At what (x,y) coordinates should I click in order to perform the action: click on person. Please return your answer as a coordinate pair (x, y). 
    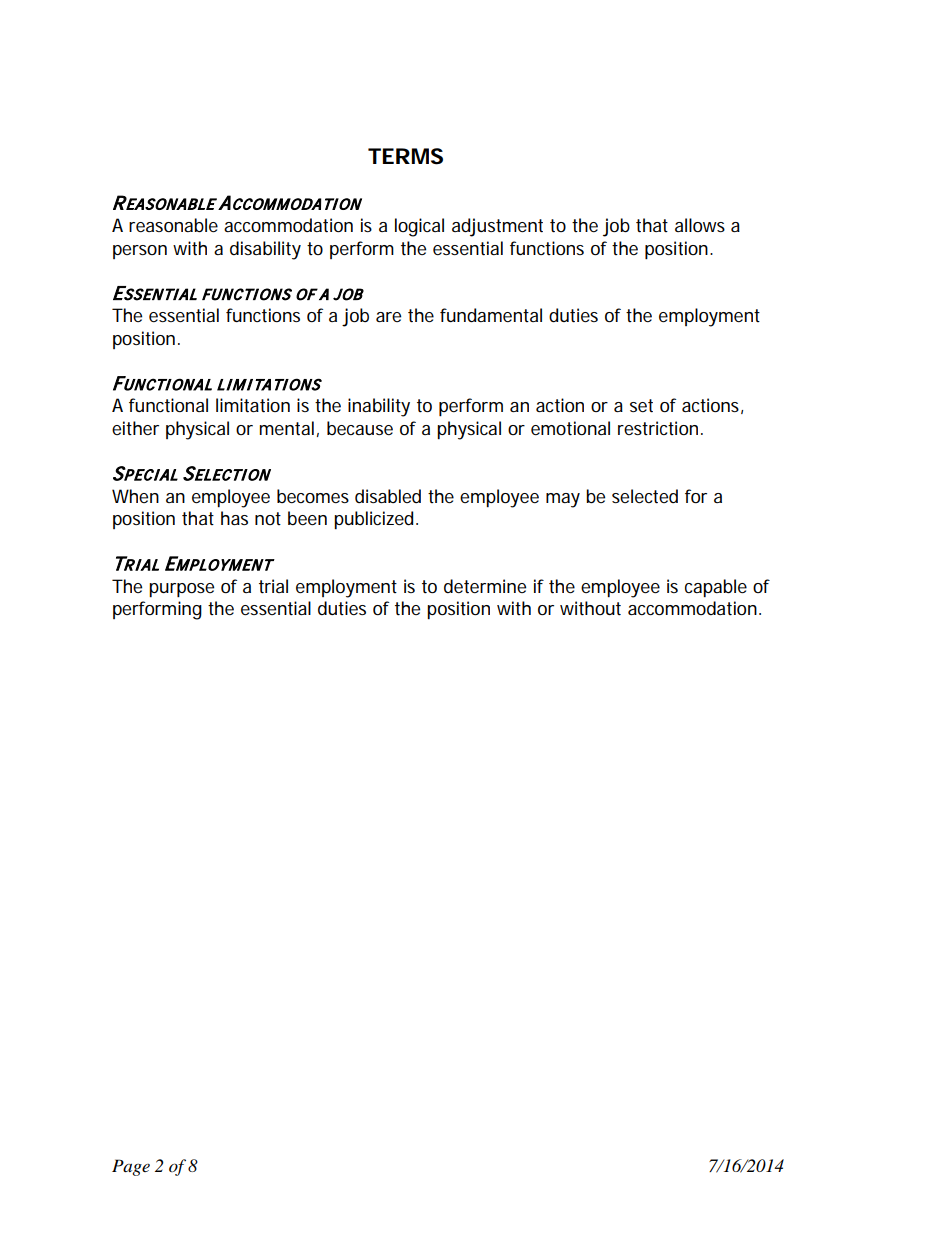
    Looking at the image, I should click on (140, 252).
